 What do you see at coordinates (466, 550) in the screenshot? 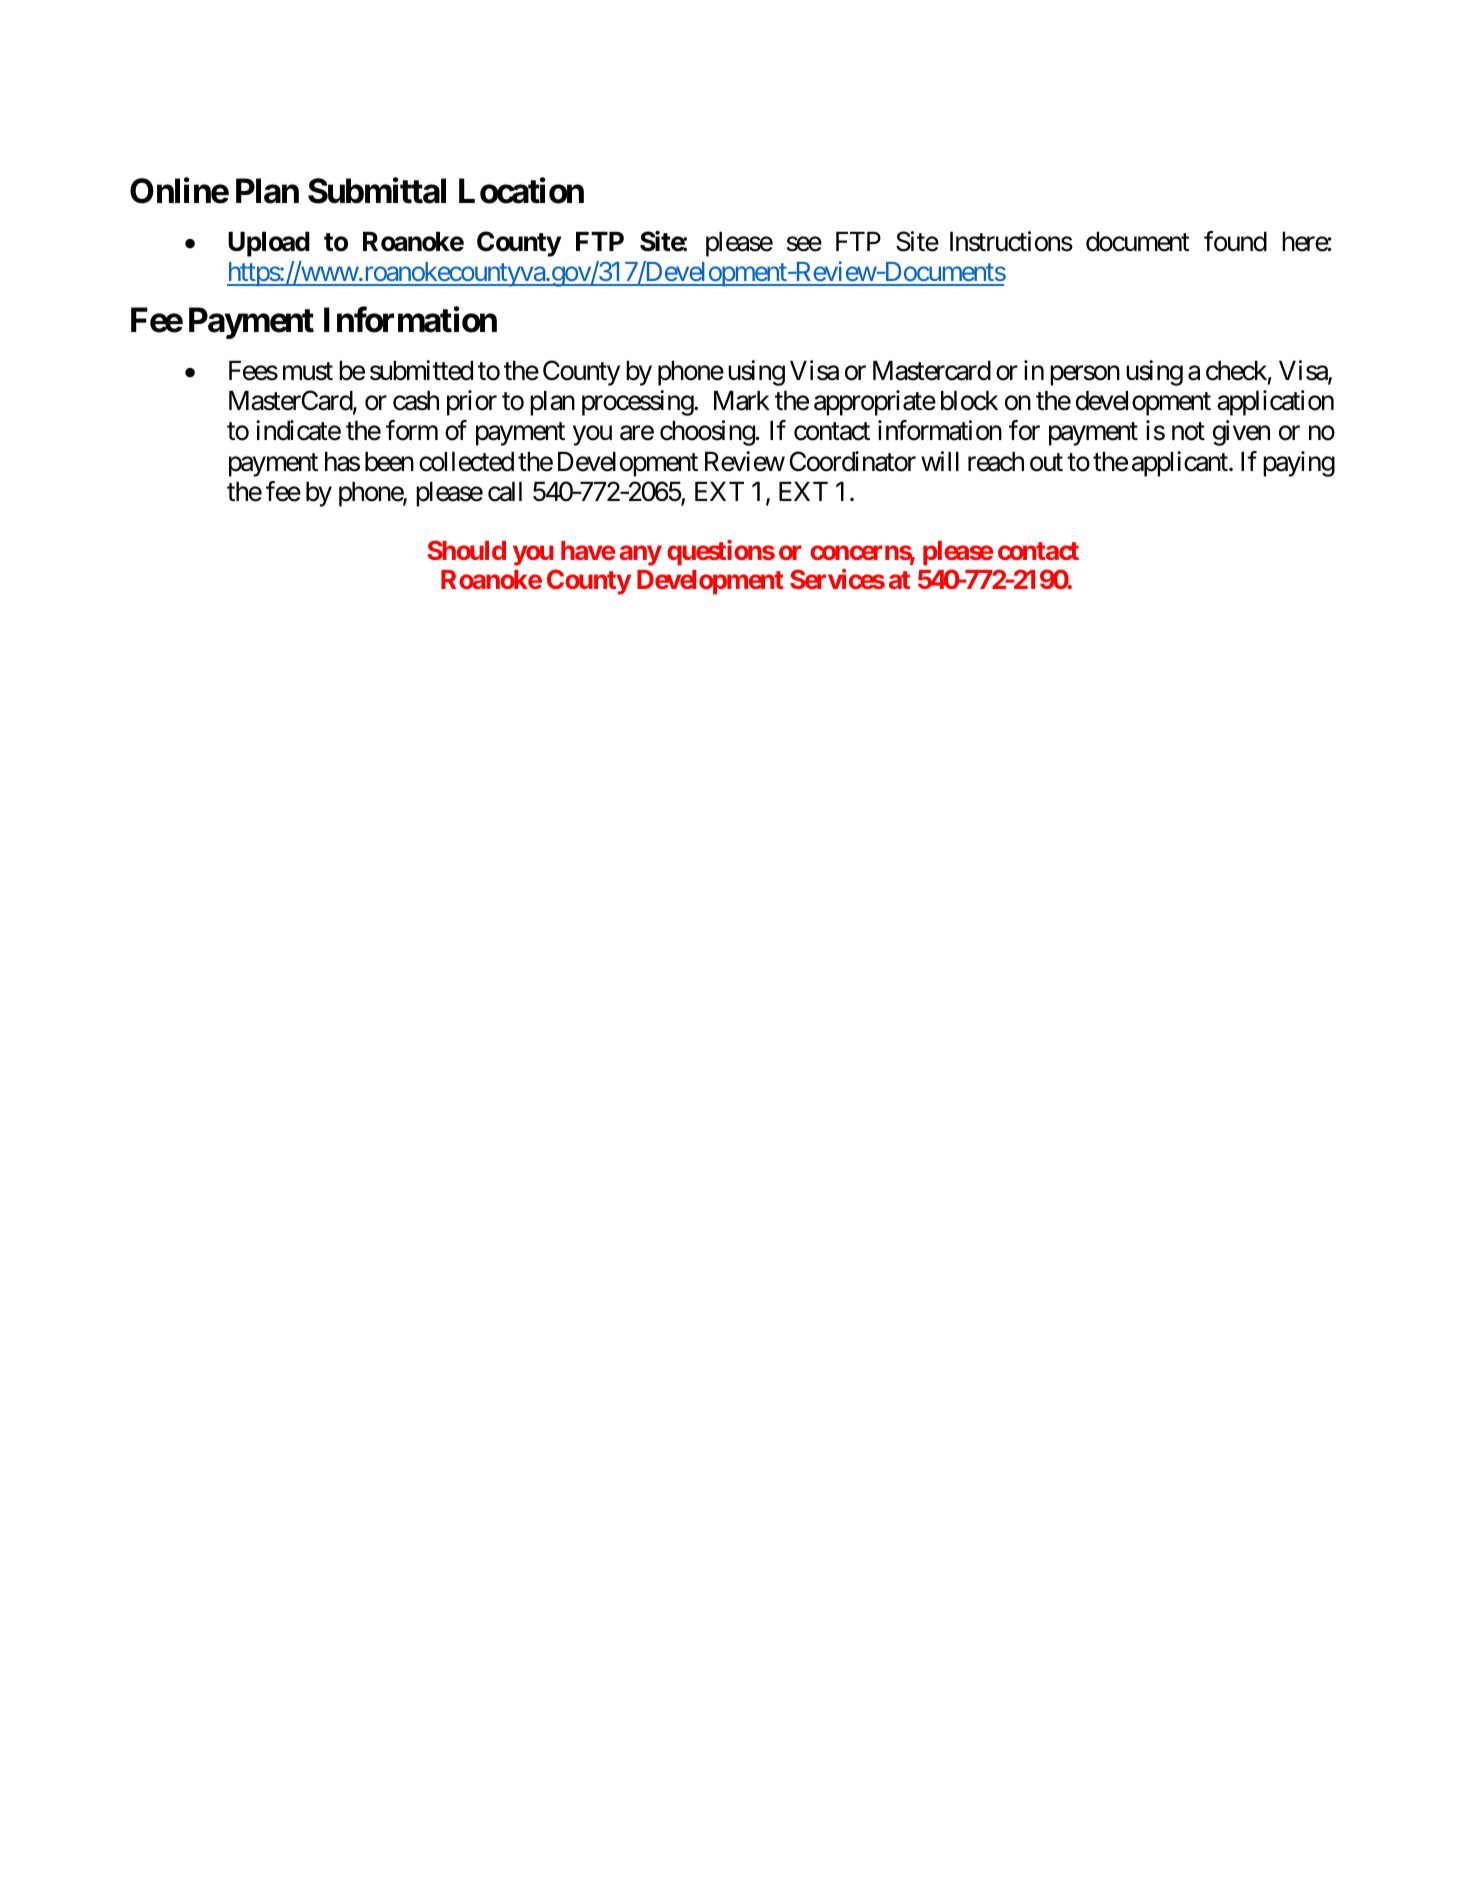
I see `Should` at bounding box center [466, 550].
